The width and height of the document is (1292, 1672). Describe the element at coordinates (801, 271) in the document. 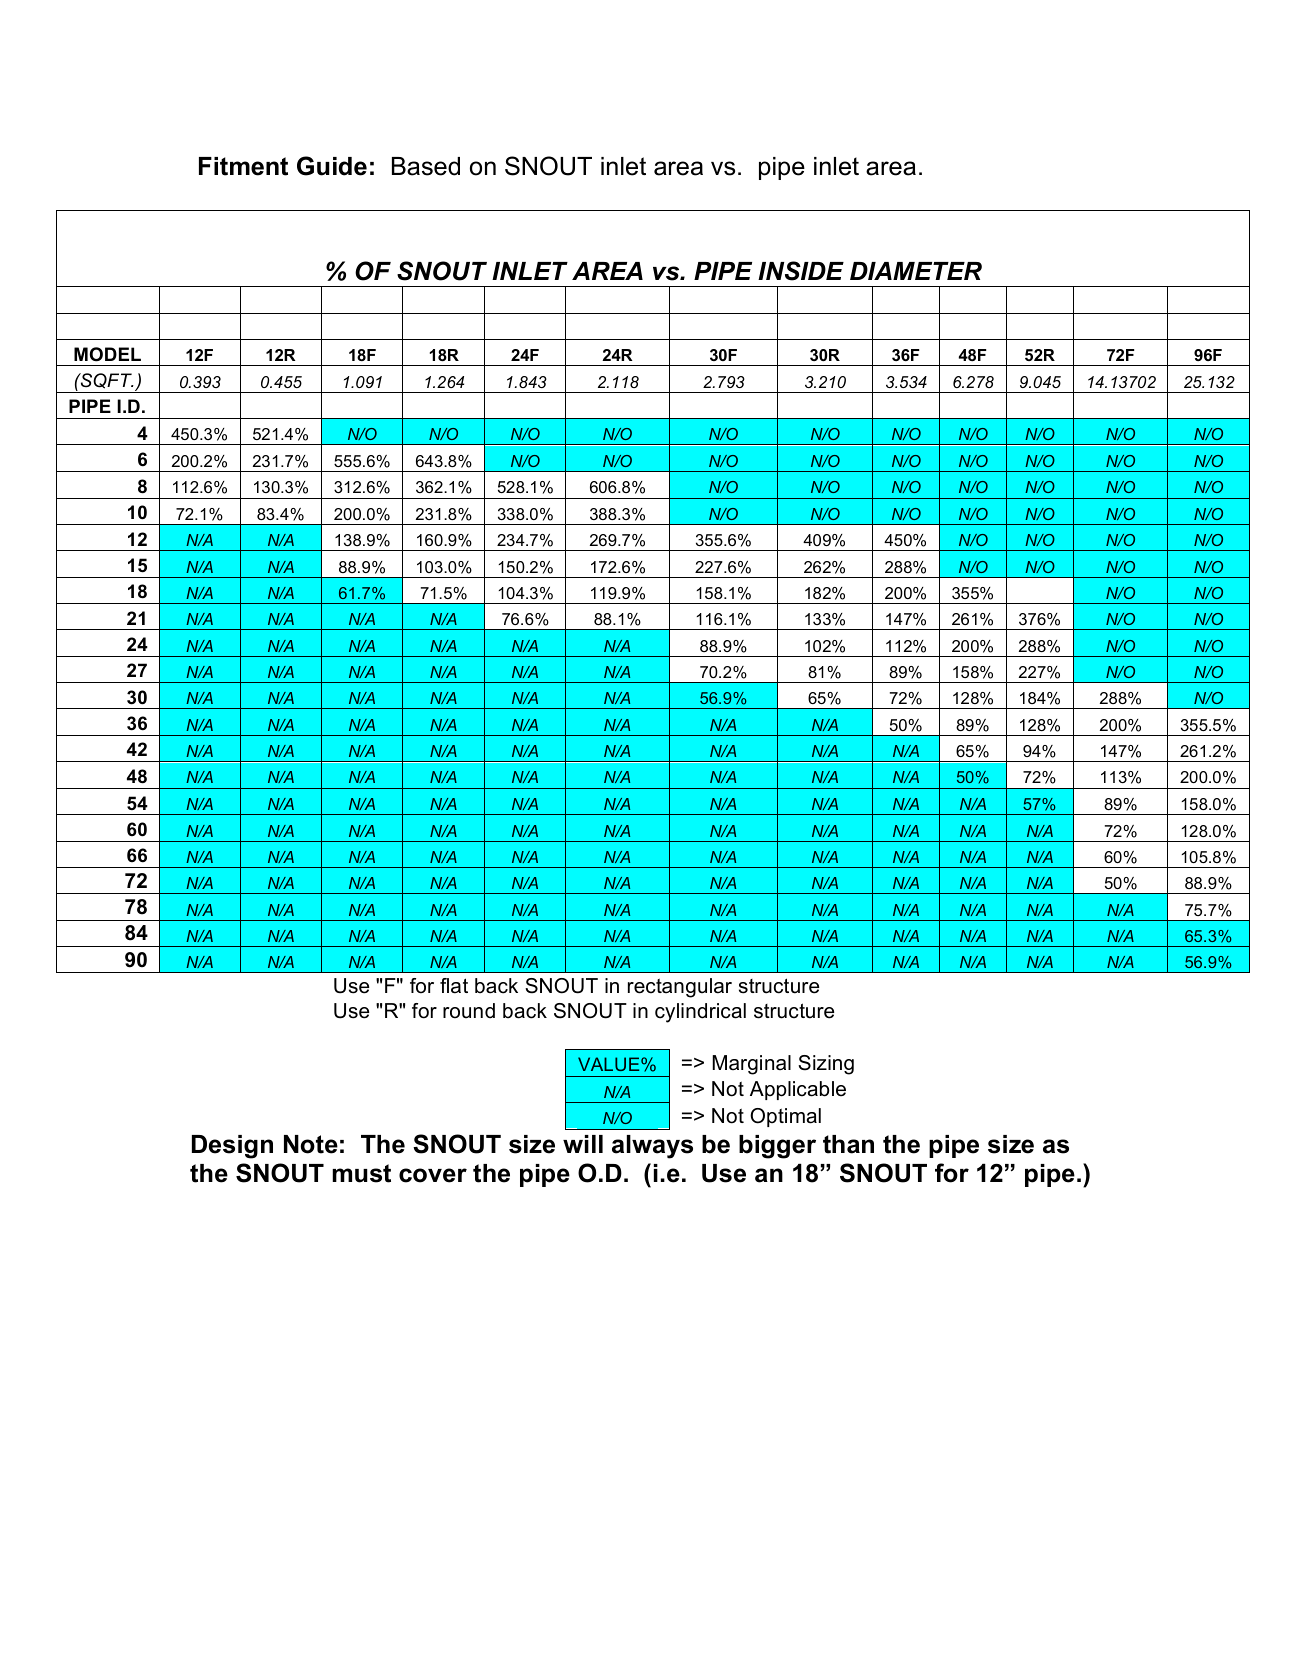

I see `INSIDE` at that location.
